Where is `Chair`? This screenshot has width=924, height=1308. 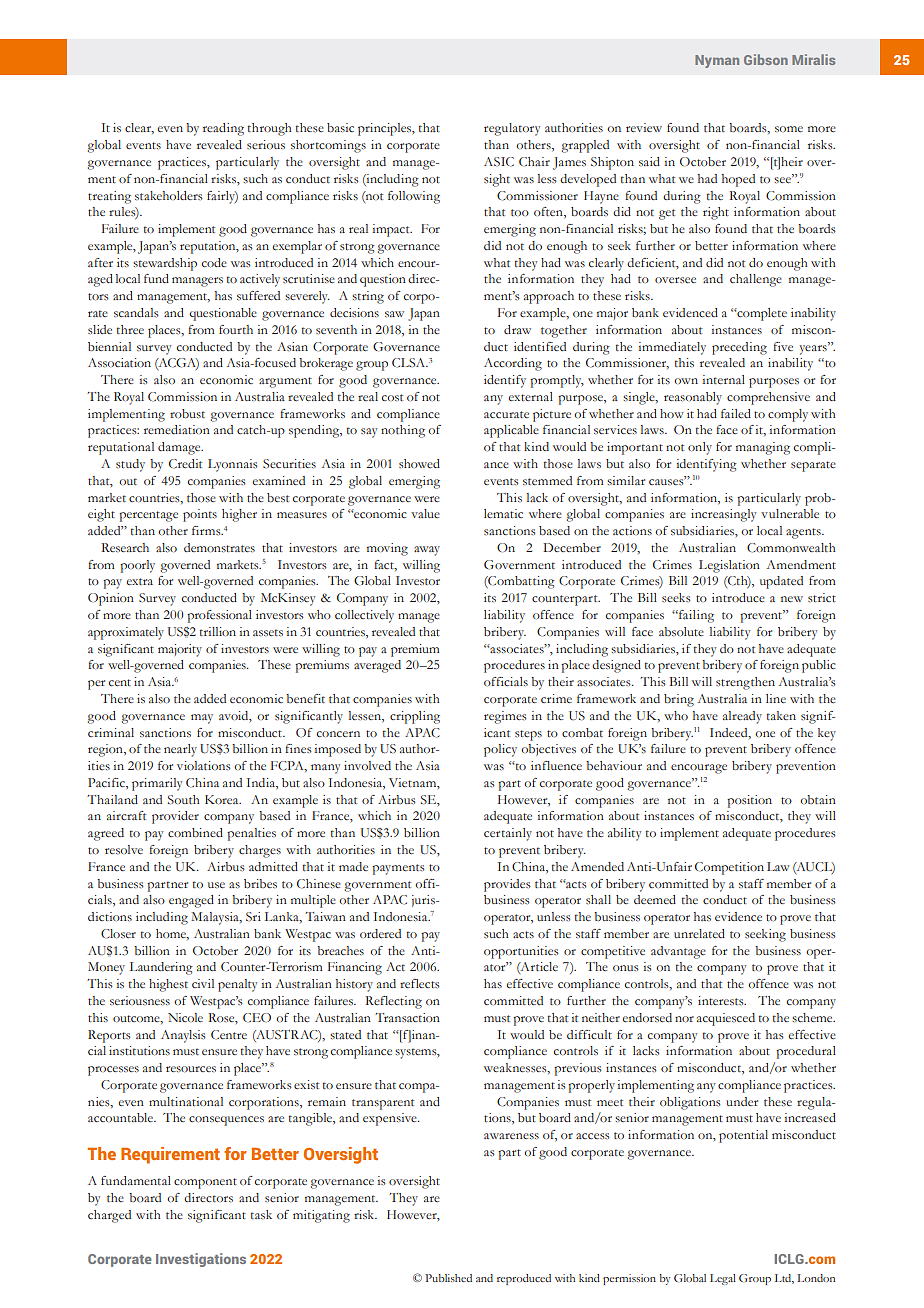
Chair is located at coordinates (534, 162).
